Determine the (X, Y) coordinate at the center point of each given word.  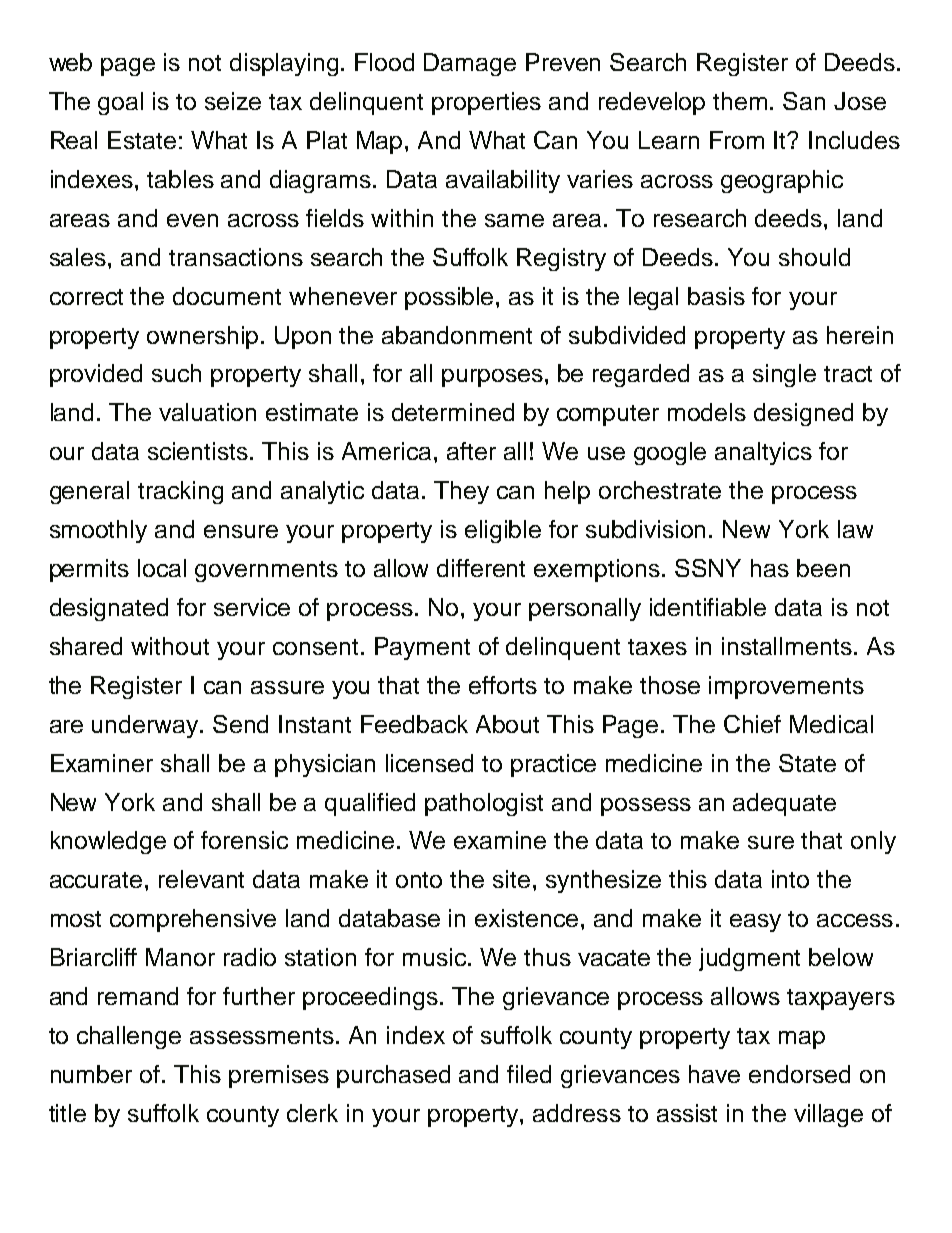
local (162, 568)
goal (120, 103)
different (481, 568)
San (804, 101)
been (823, 568)
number (91, 1074)
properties (486, 103)
